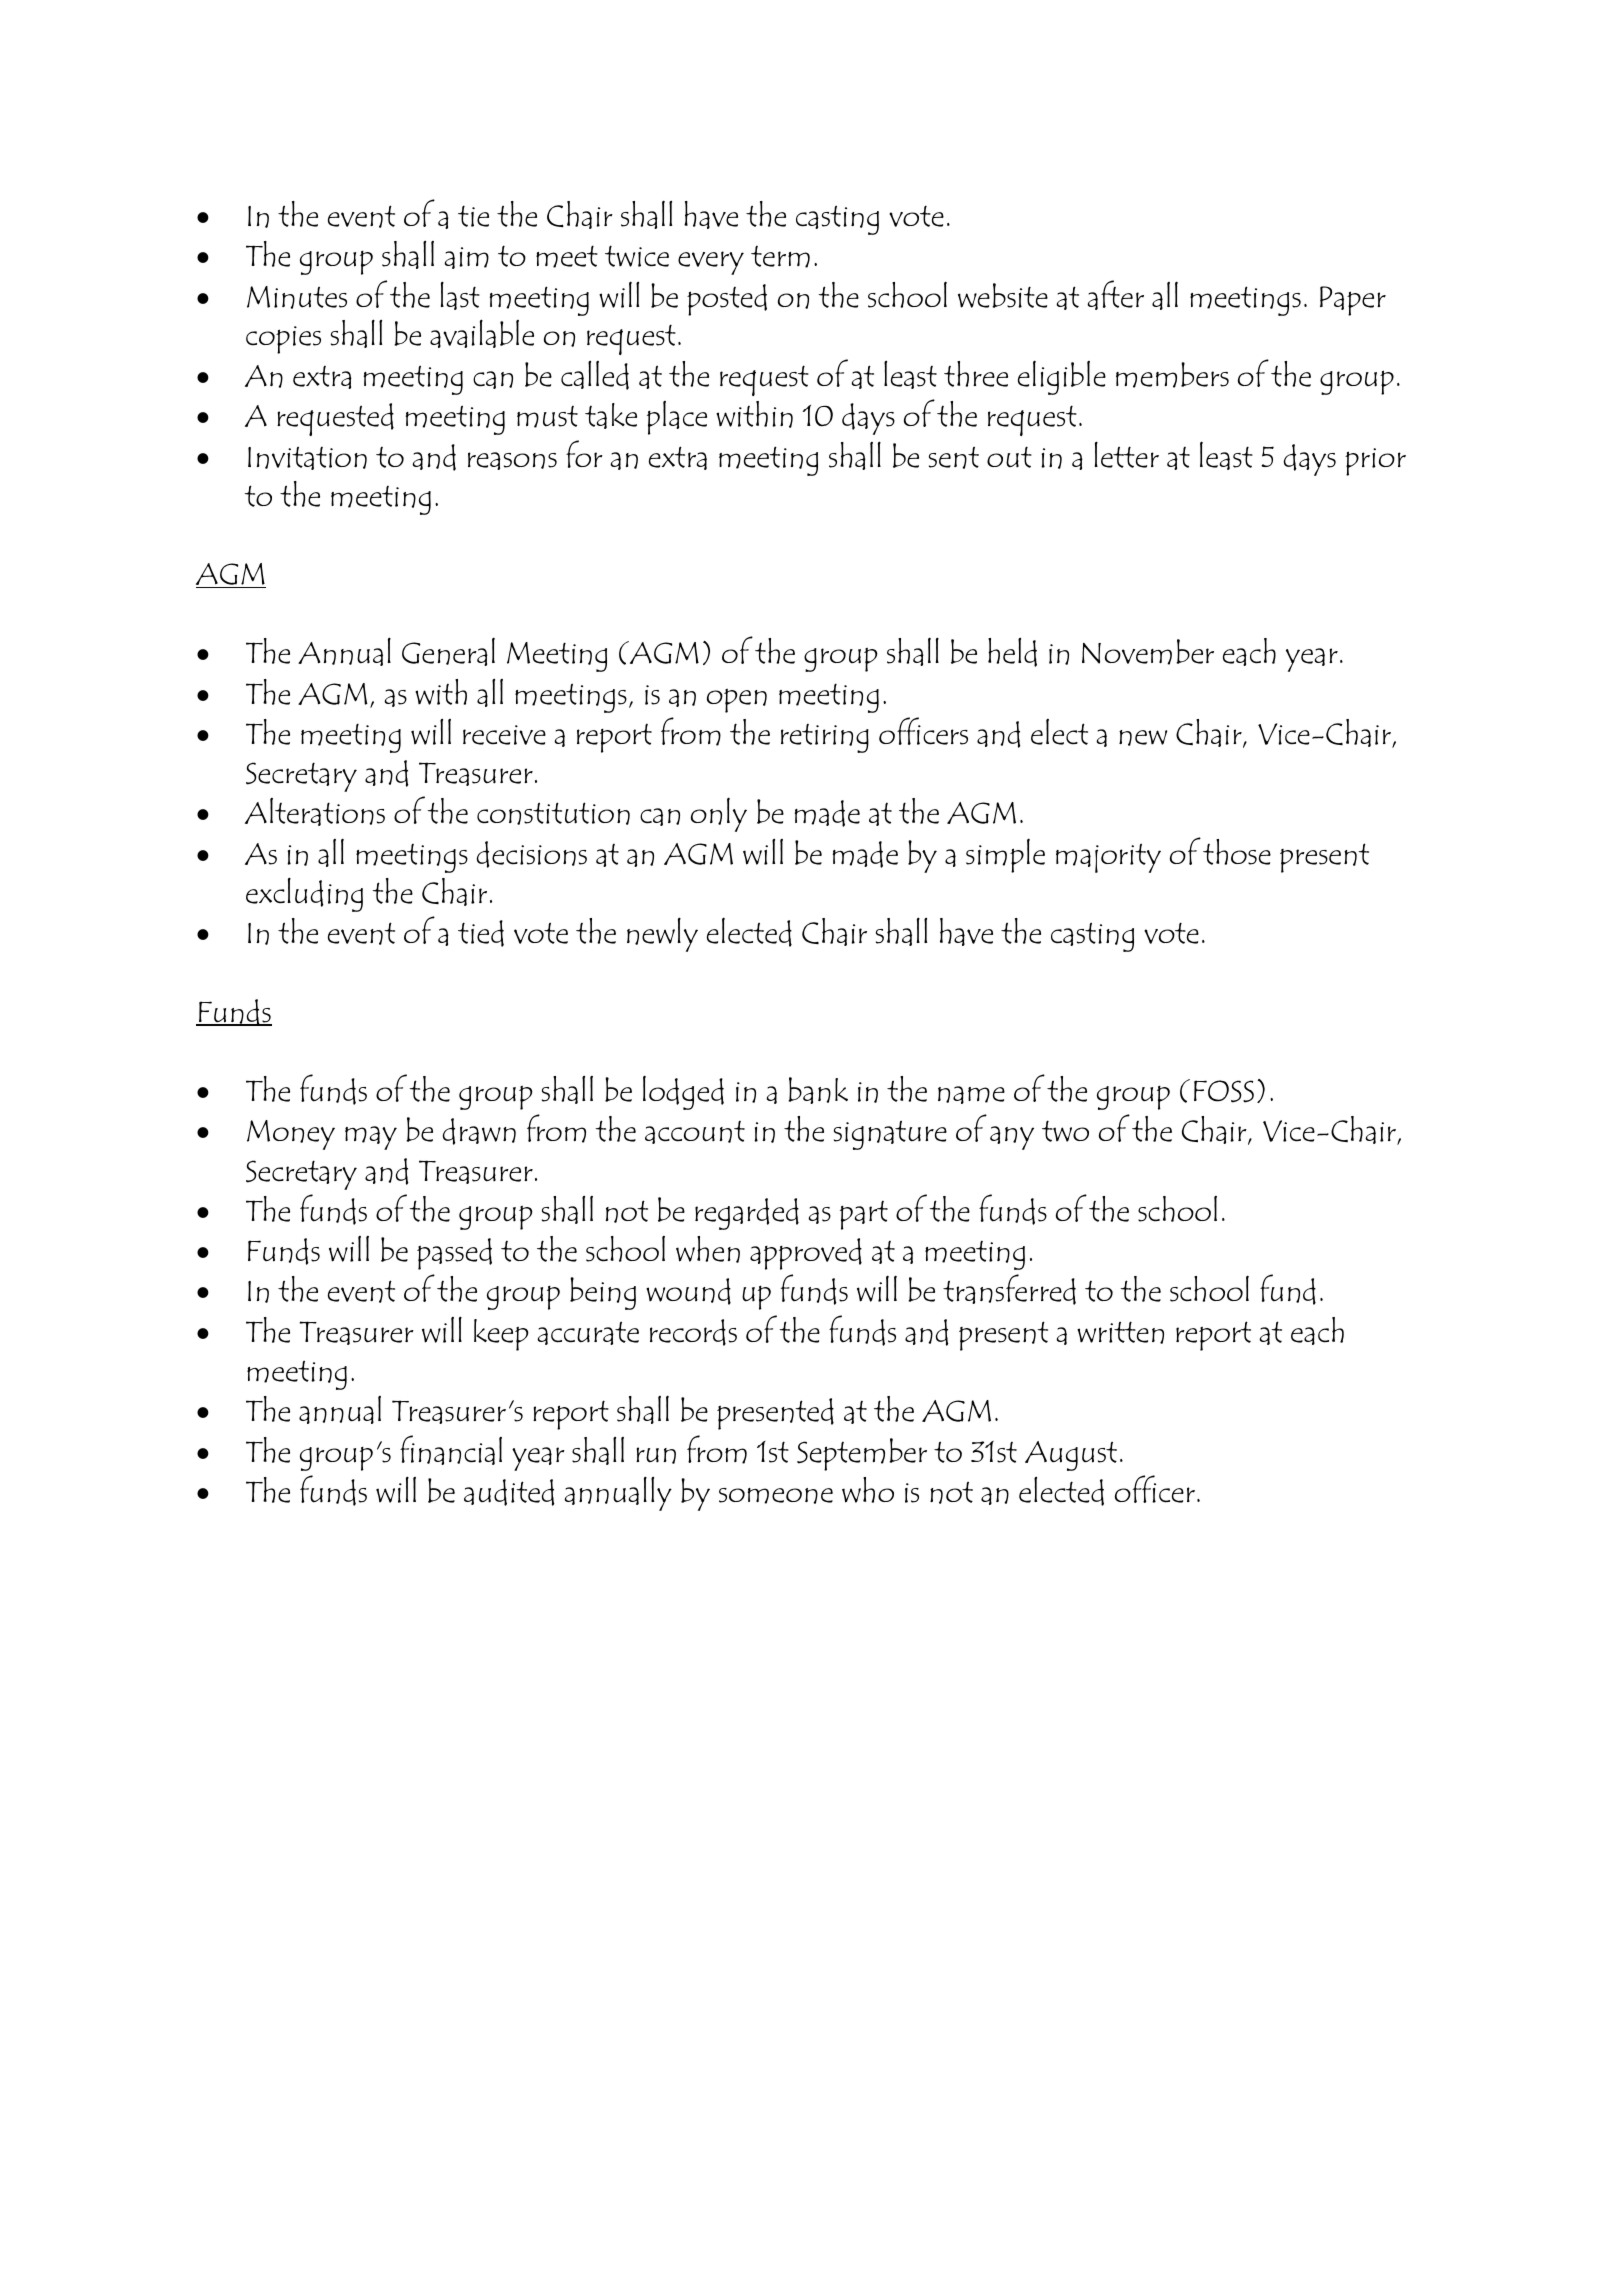  Describe the element at coordinates (780, 257) in the document. I see `term` at that location.
